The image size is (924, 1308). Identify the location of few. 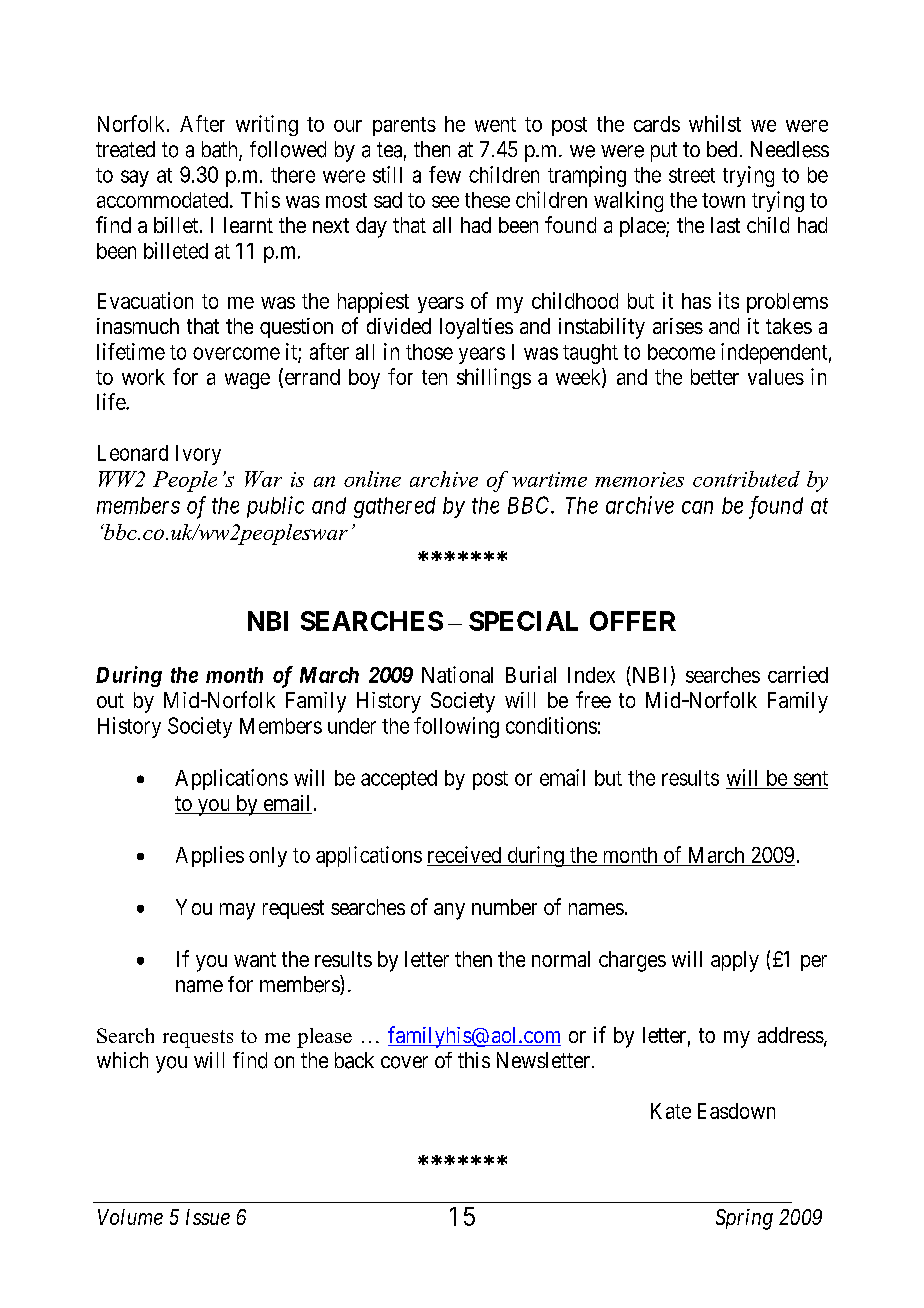
(445, 174).
